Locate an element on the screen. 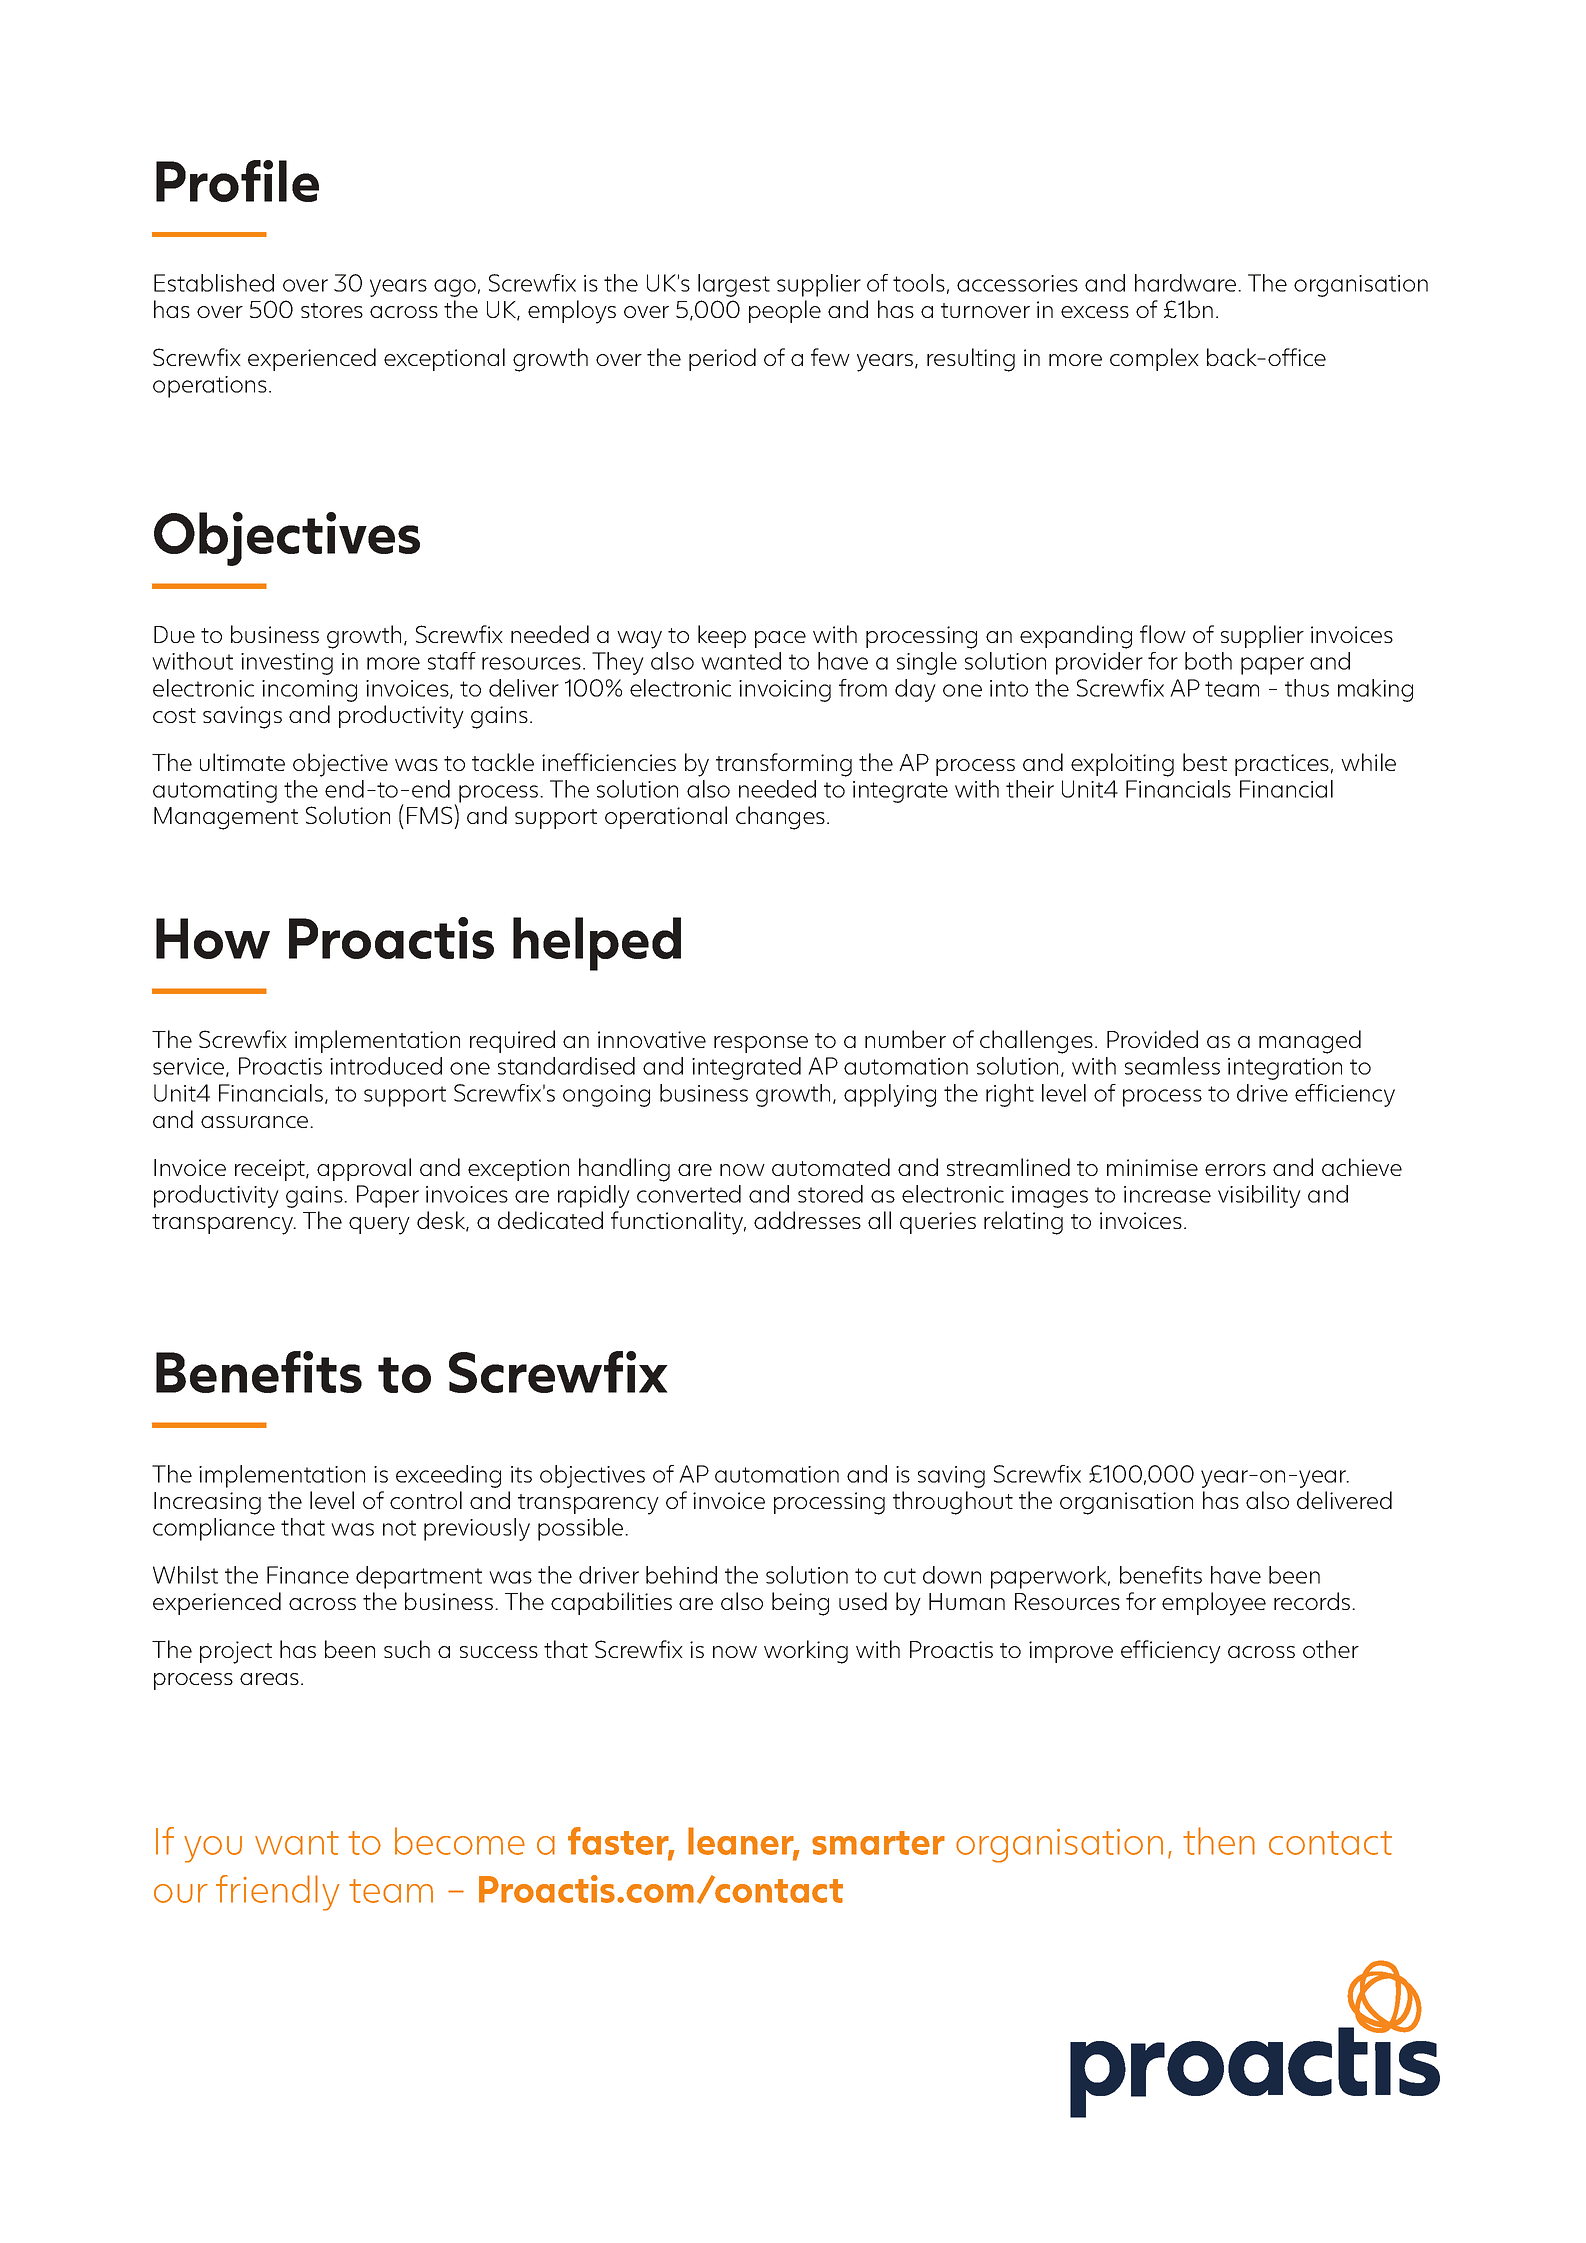  Profile is located at coordinates (237, 181).
